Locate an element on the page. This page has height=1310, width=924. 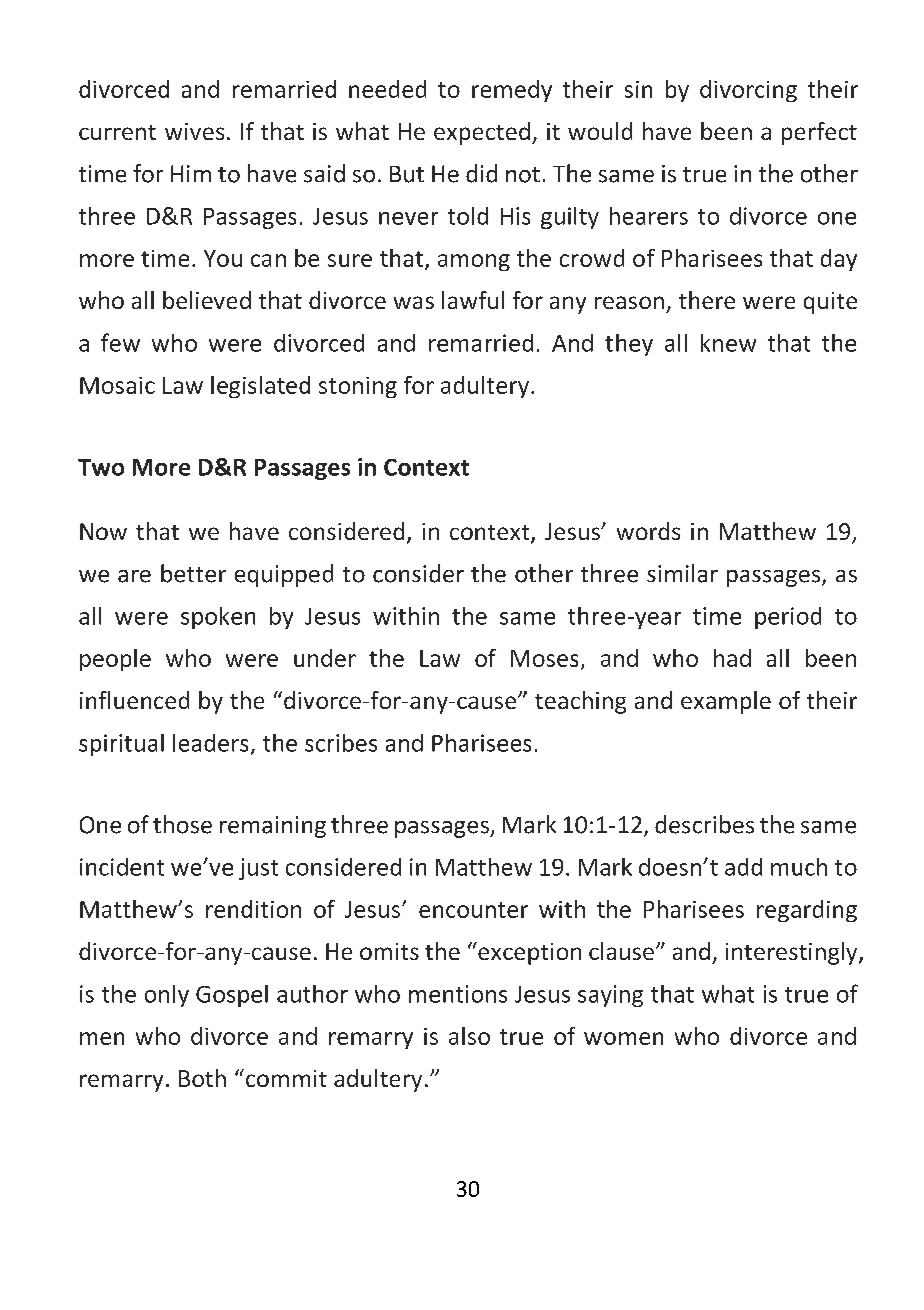
divorcing is located at coordinates (748, 91).
